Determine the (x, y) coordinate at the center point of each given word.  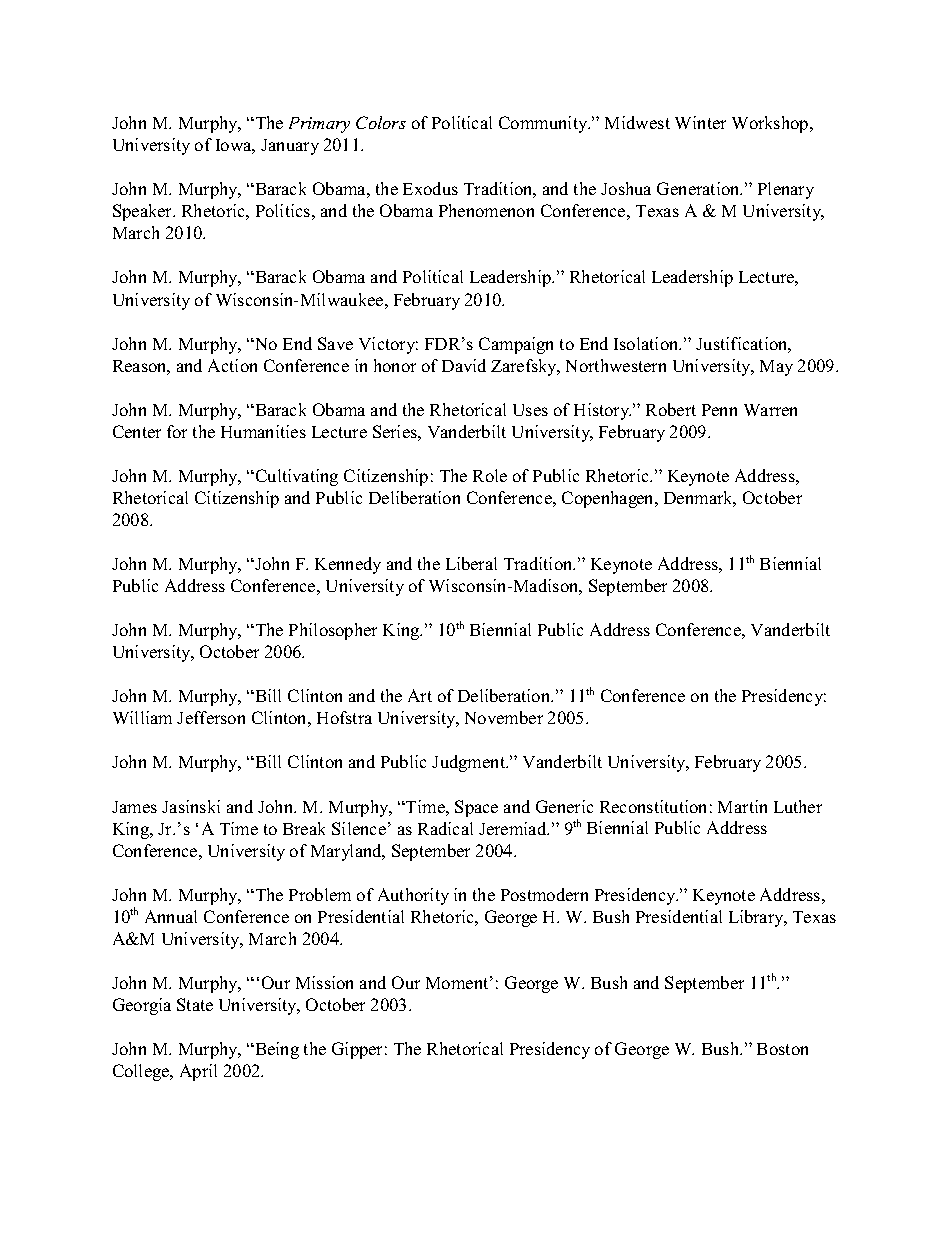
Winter (700, 122)
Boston (782, 1049)
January (290, 147)
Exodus (430, 188)
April (198, 1072)
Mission (324, 982)
